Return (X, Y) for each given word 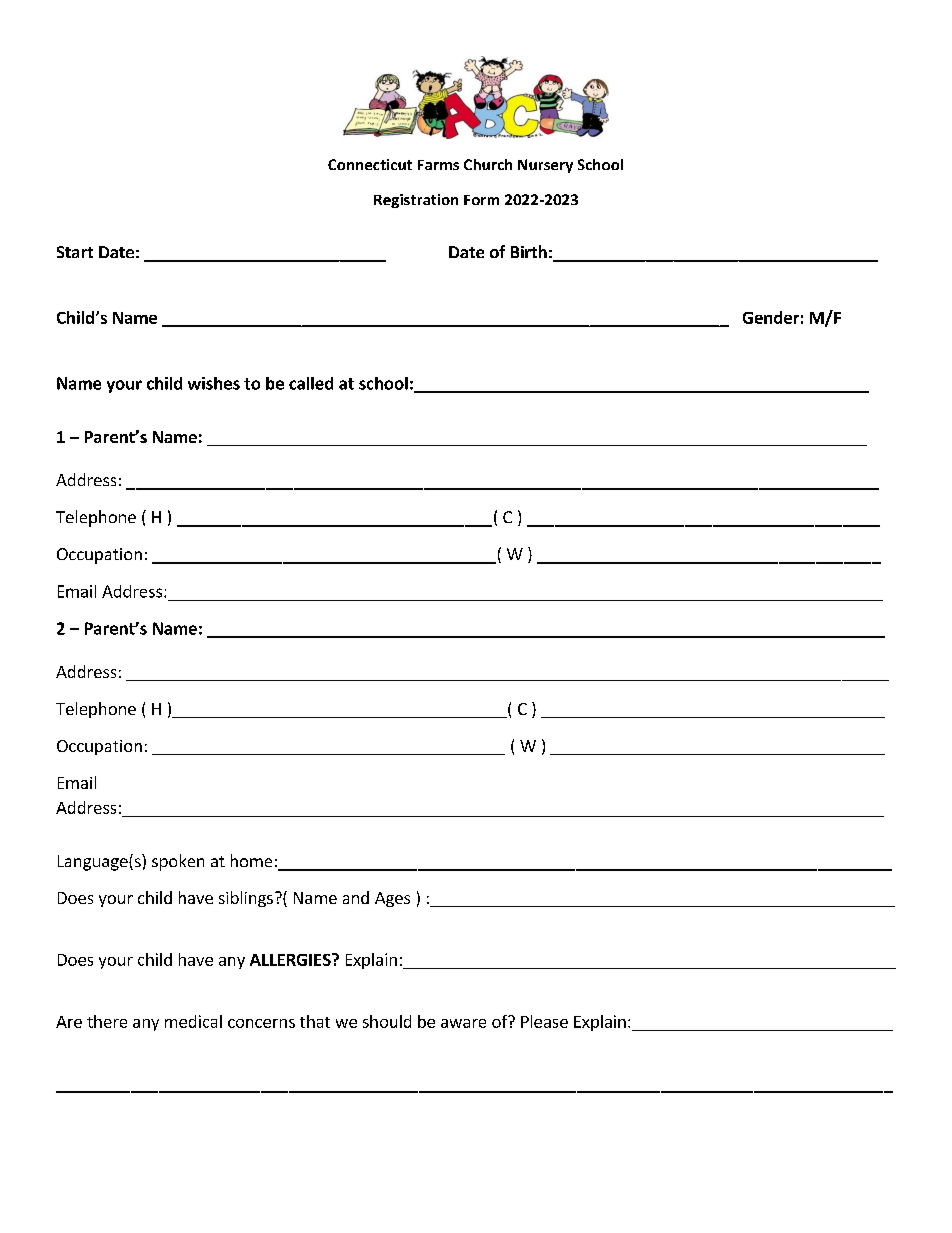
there (107, 1021)
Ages (392, 899)
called (311, 383)
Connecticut (370, 164)
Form (481, 200)
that (315, 1021)
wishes (214, 383)
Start (75, 252)
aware (463, 1023)
